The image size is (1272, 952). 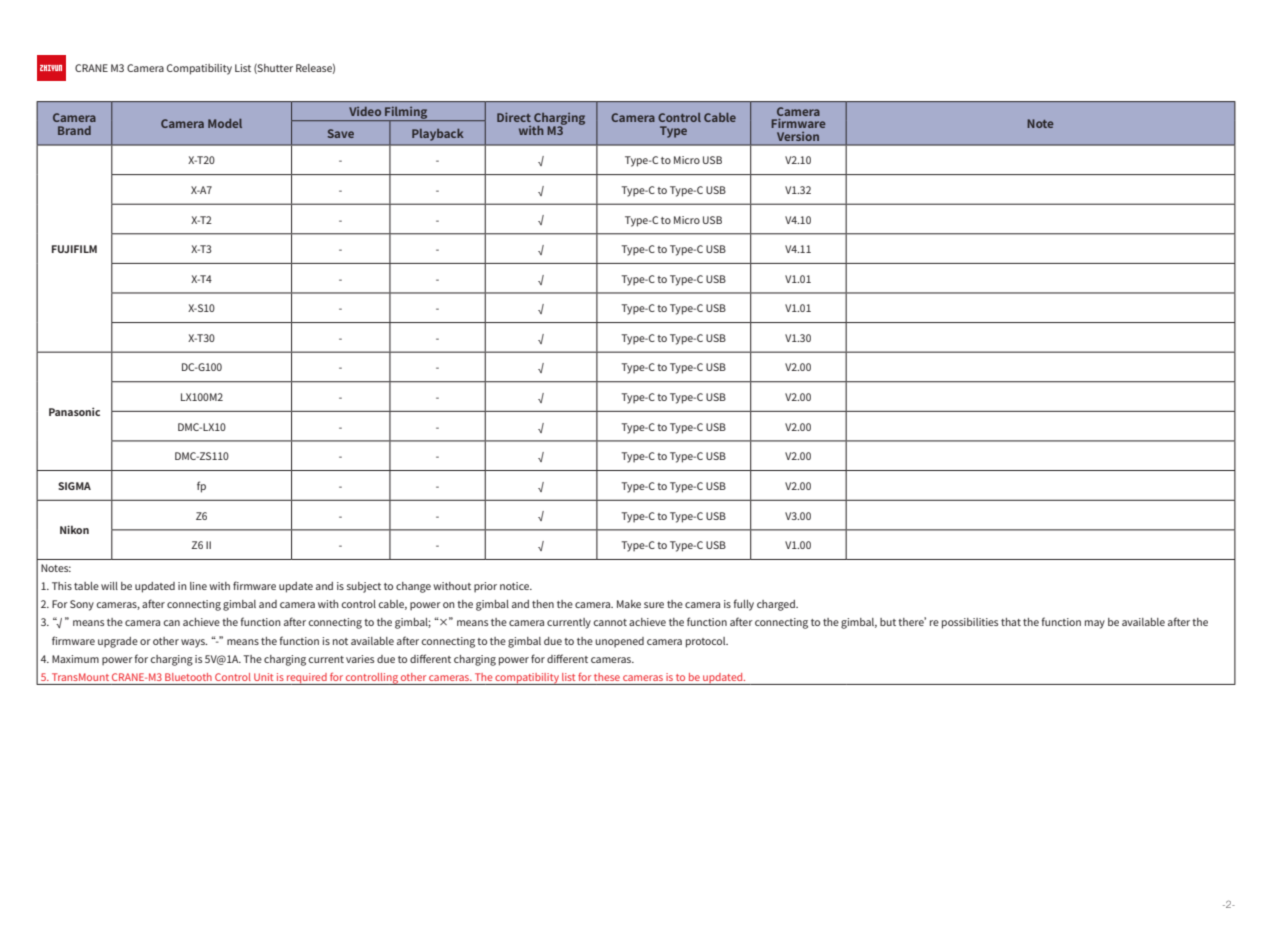 What do you see at coordinates (188, 677) in the image?
I see `Bluetooth` at bounding box center [188, 677].
